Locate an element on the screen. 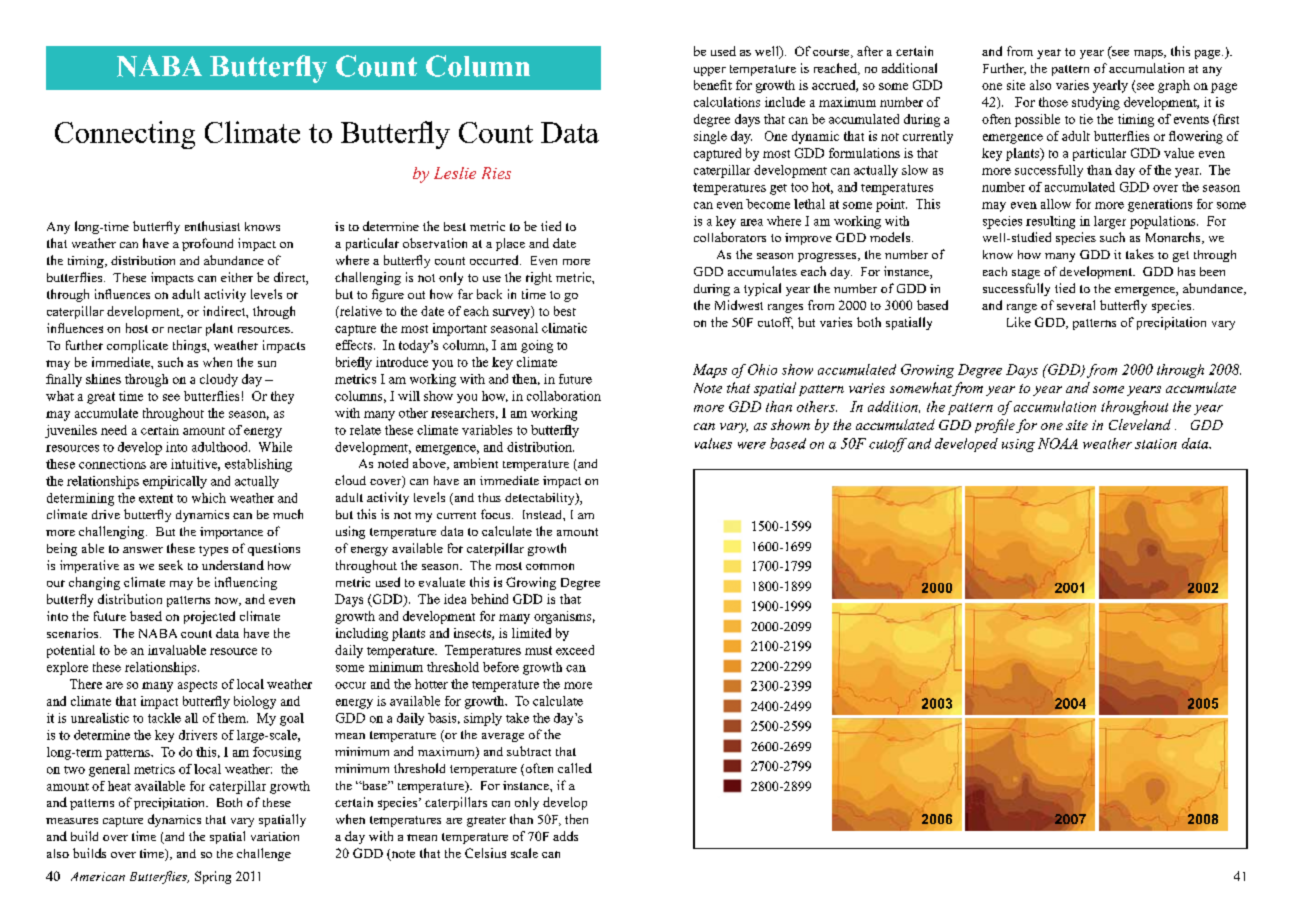 The height and width of the screenshot is (924, 1294). NOAA is located at coordinates (1058, 443).
